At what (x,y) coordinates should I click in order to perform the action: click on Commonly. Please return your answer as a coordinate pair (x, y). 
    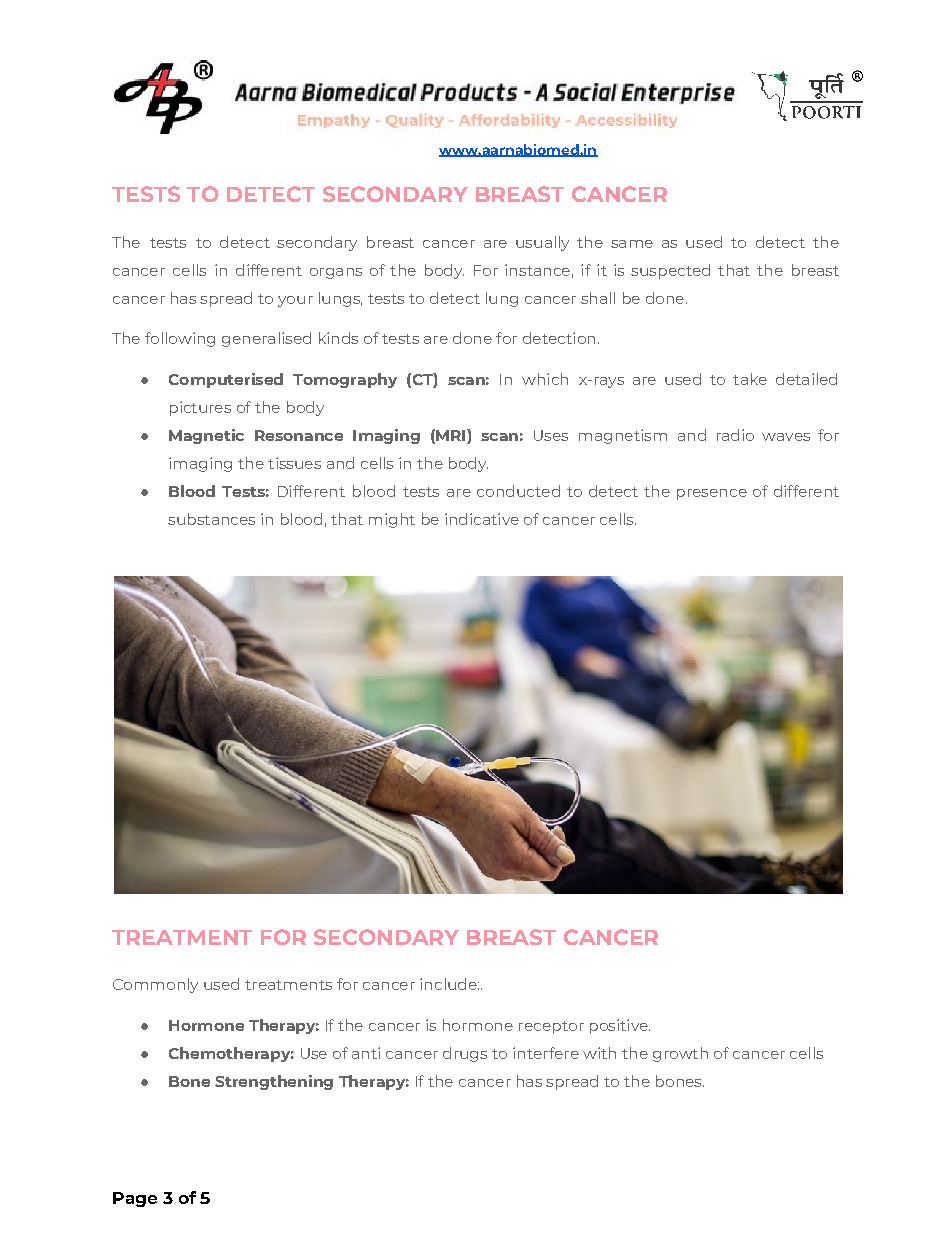
    Looking at the image, I should click on (155, 985).
